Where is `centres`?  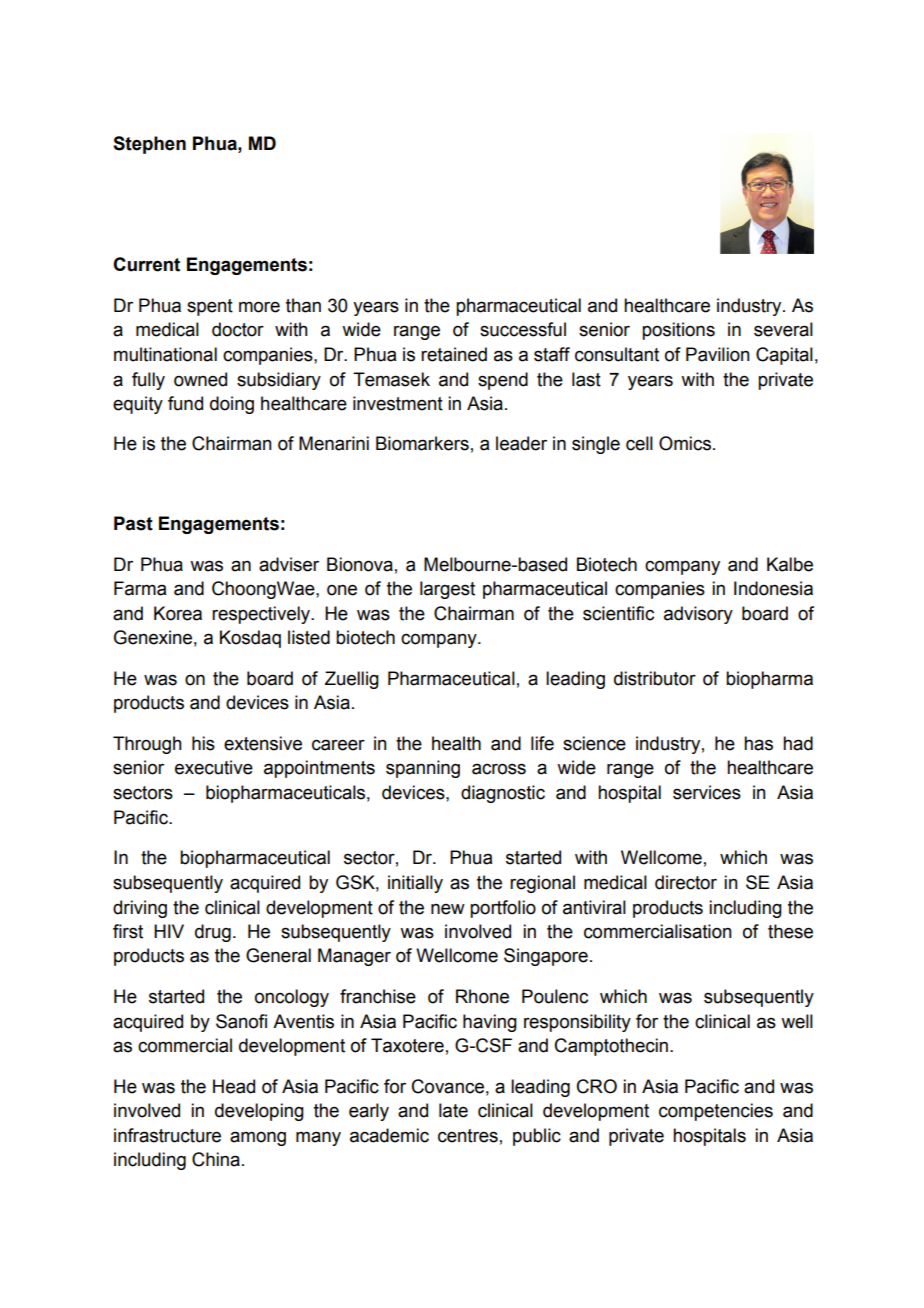
centres is located at coordinates (468, 1136).
